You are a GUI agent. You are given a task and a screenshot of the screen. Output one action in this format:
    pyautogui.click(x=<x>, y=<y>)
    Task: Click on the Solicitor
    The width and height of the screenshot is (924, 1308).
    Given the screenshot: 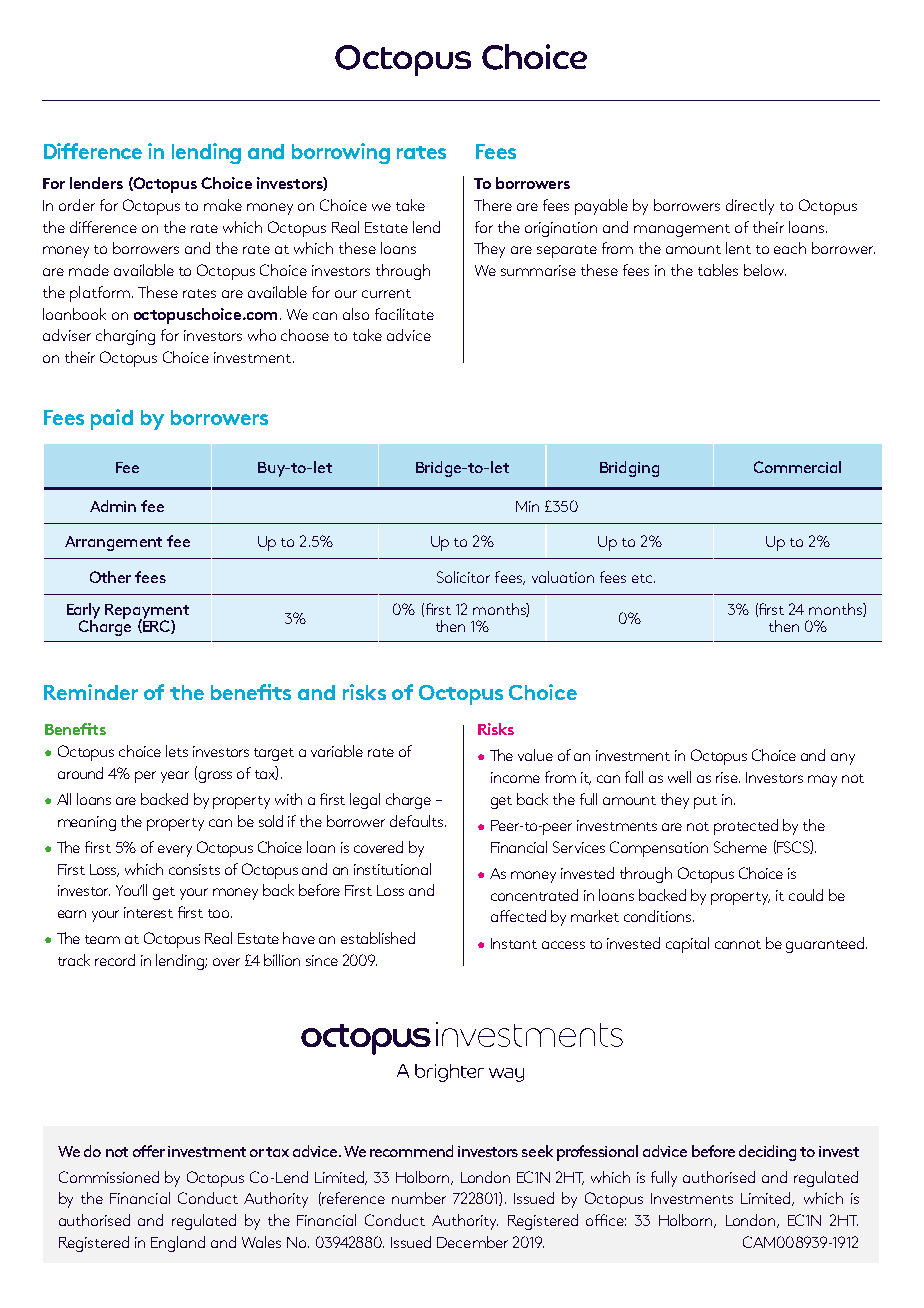 What is the action you would take?
    pyautogui.click(x=463, y=577)
